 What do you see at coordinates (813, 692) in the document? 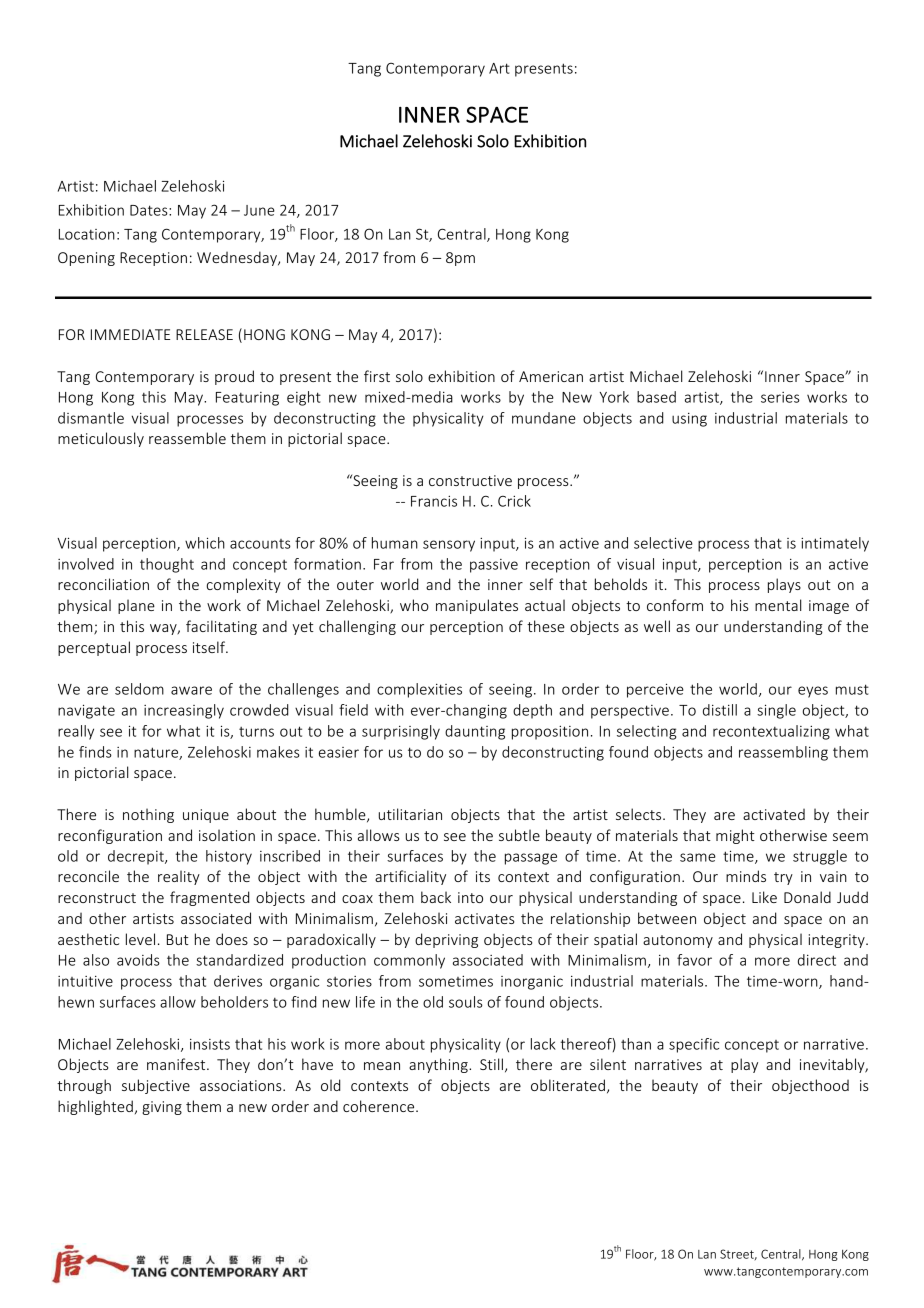
I see `eyes` at bounding box center [813, 692].
